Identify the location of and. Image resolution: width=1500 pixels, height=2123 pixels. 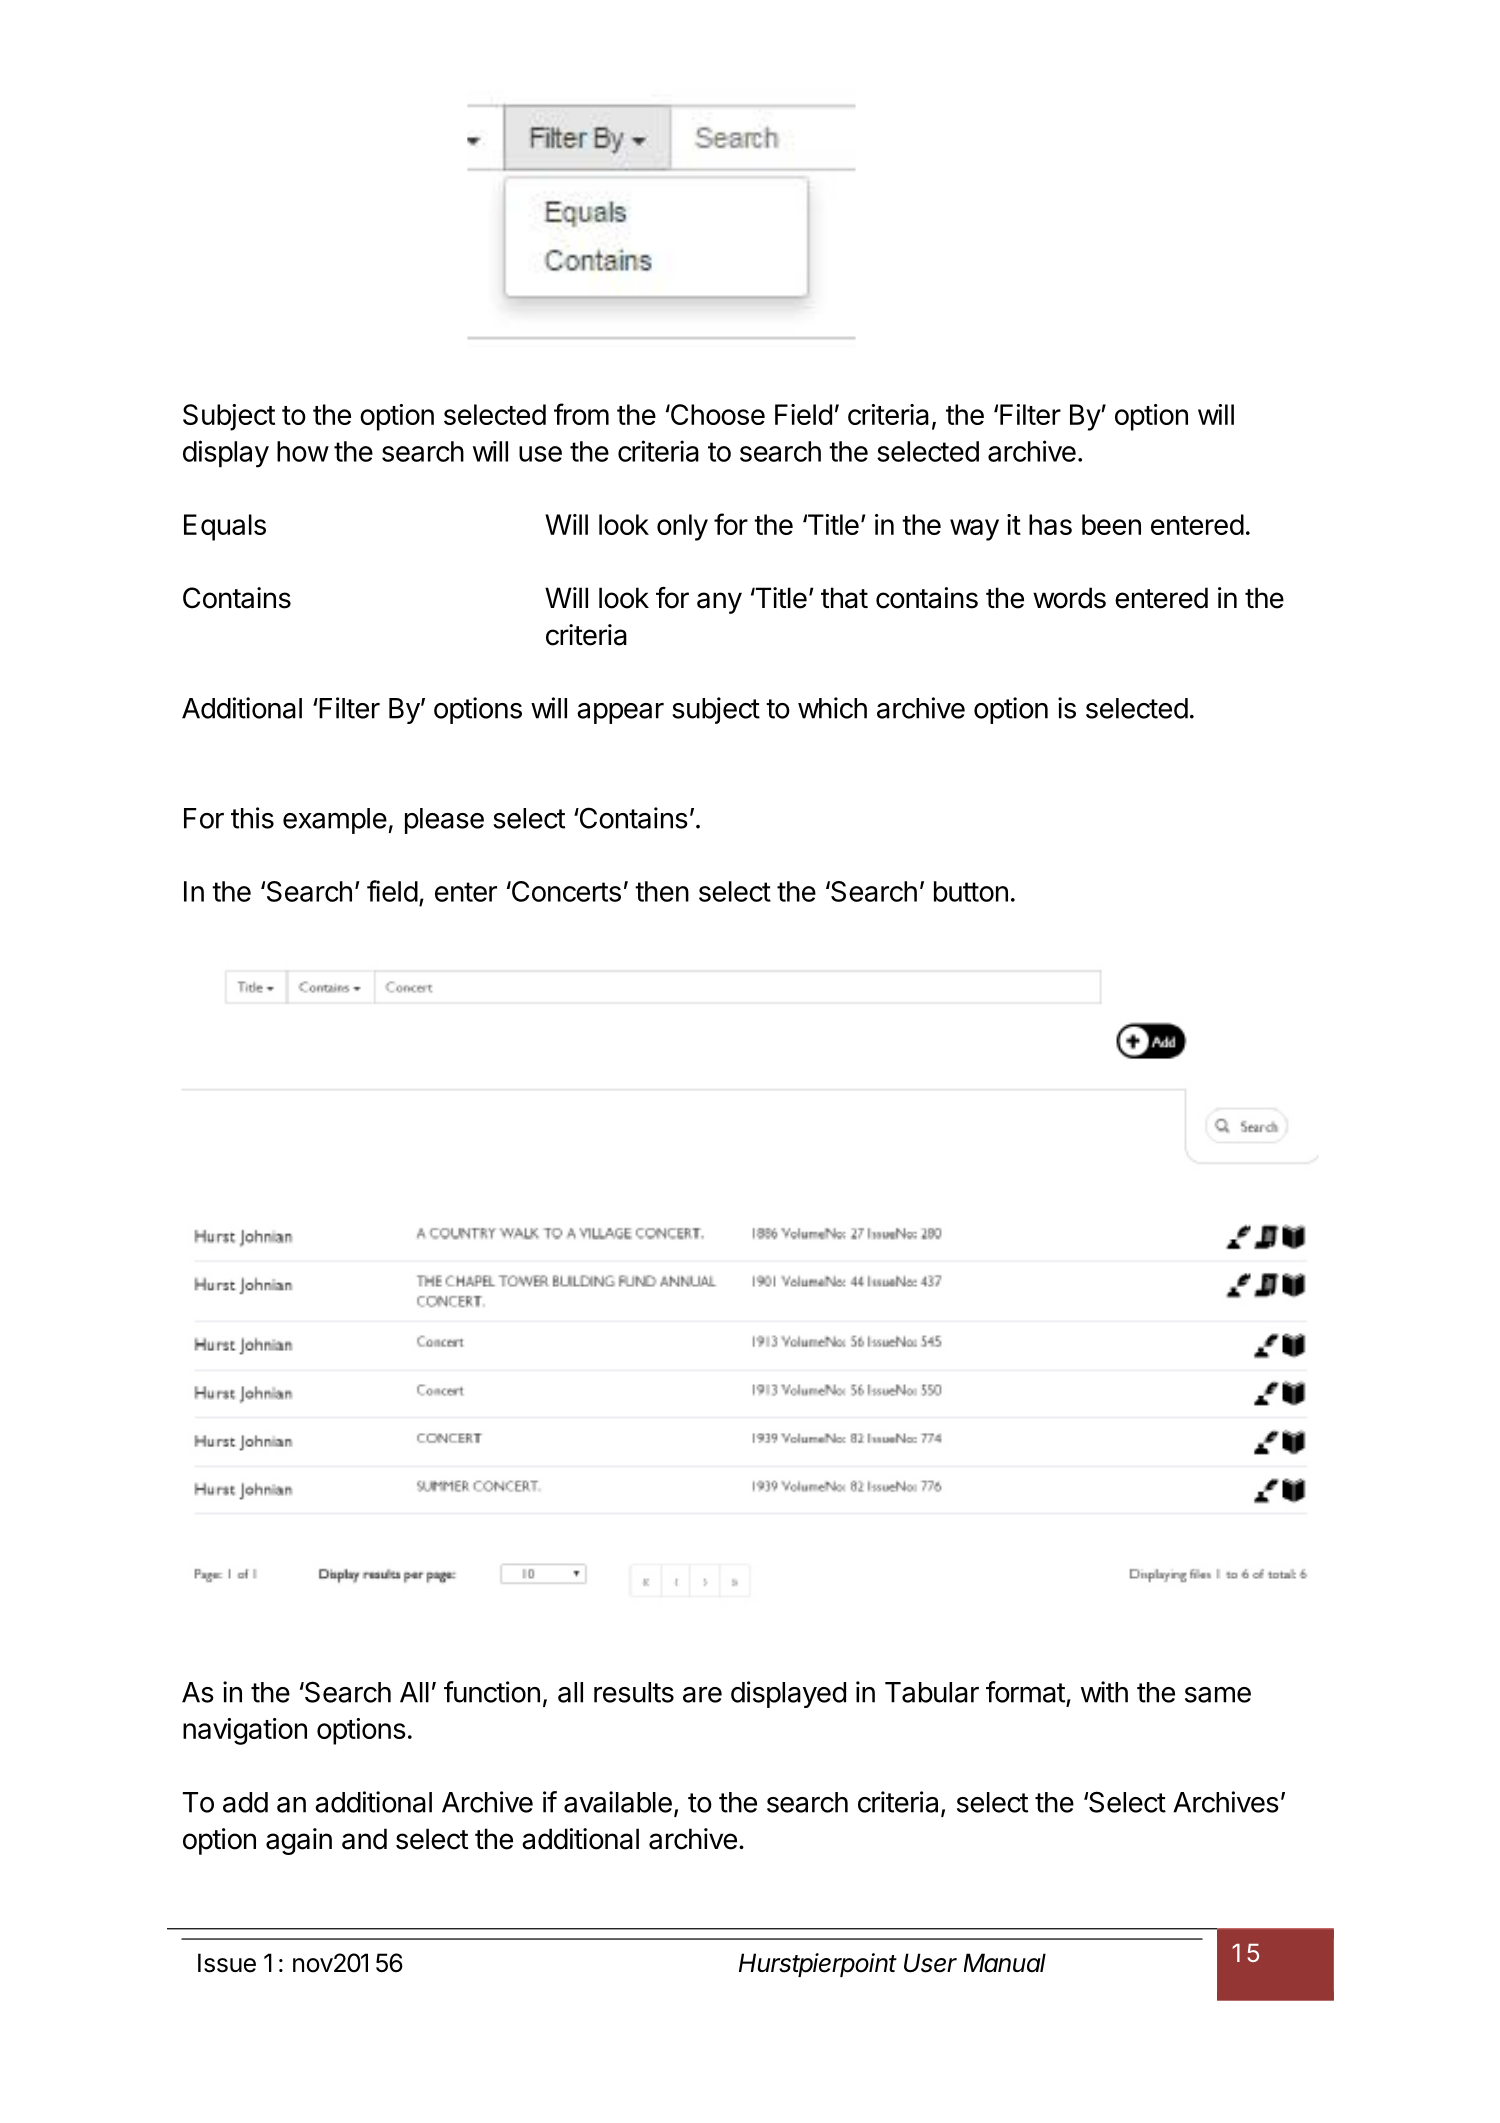
(364, 1839).
